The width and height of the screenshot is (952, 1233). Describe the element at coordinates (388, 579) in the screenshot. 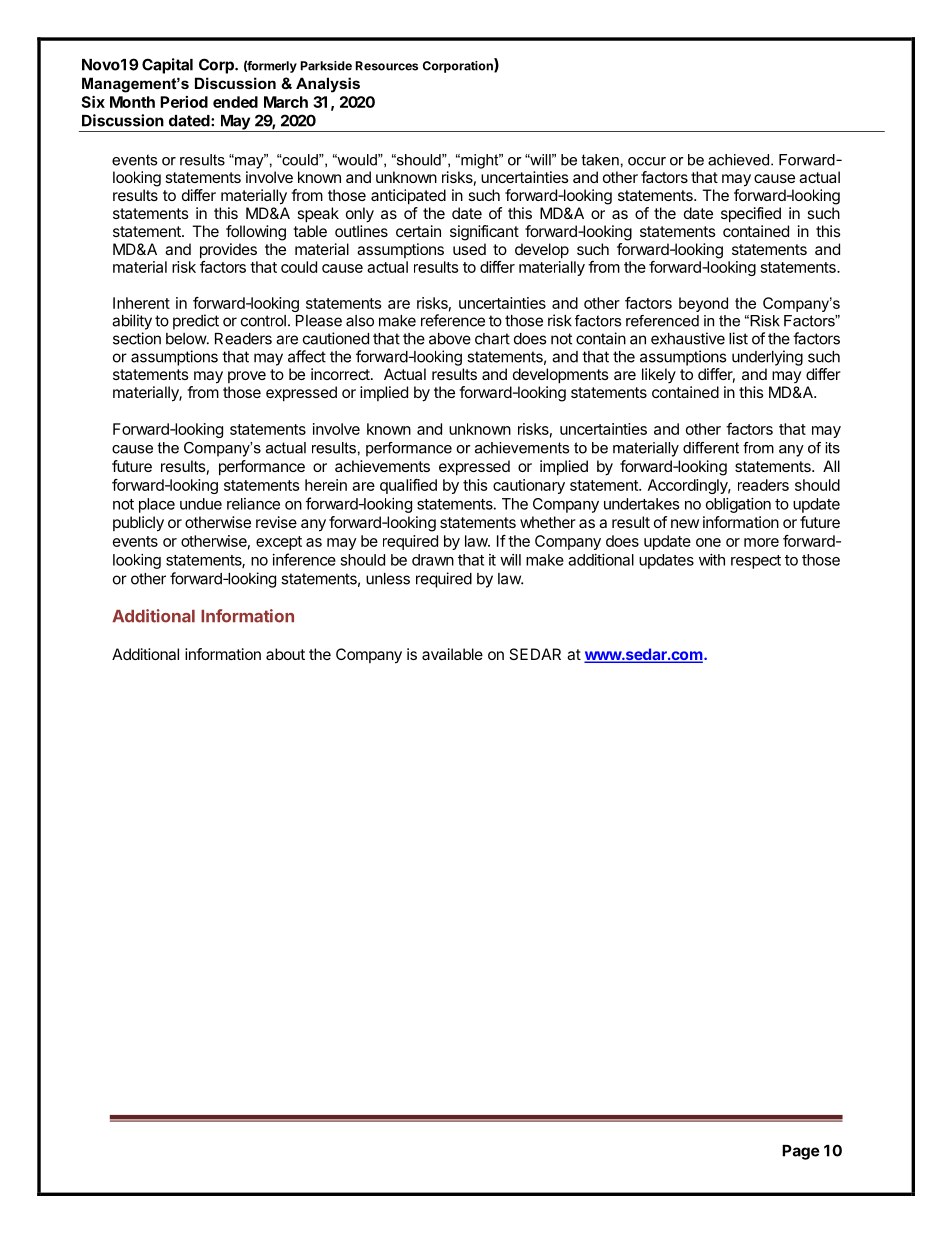

I see `unless` at that location.
